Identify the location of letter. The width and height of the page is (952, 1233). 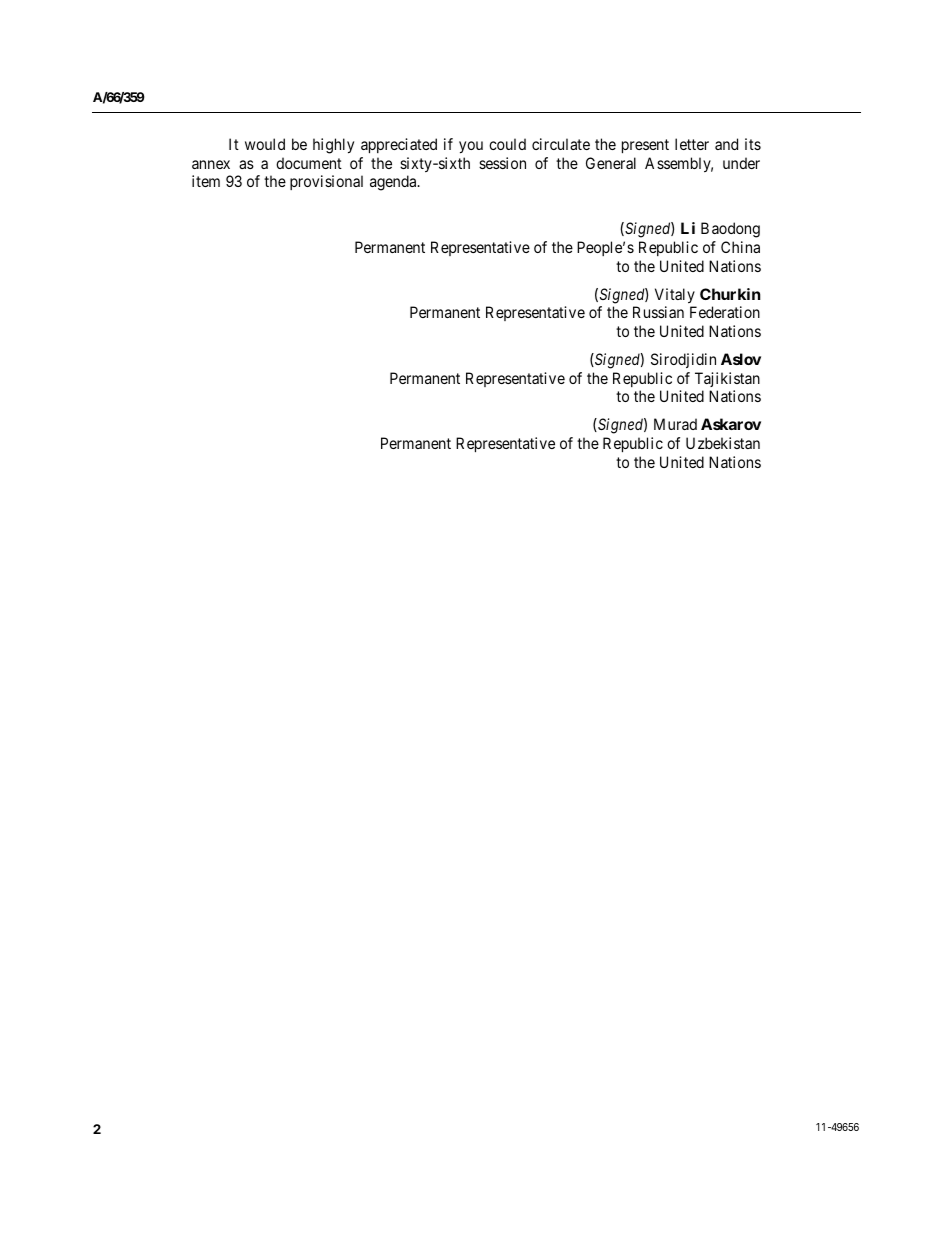
(692, 144).
